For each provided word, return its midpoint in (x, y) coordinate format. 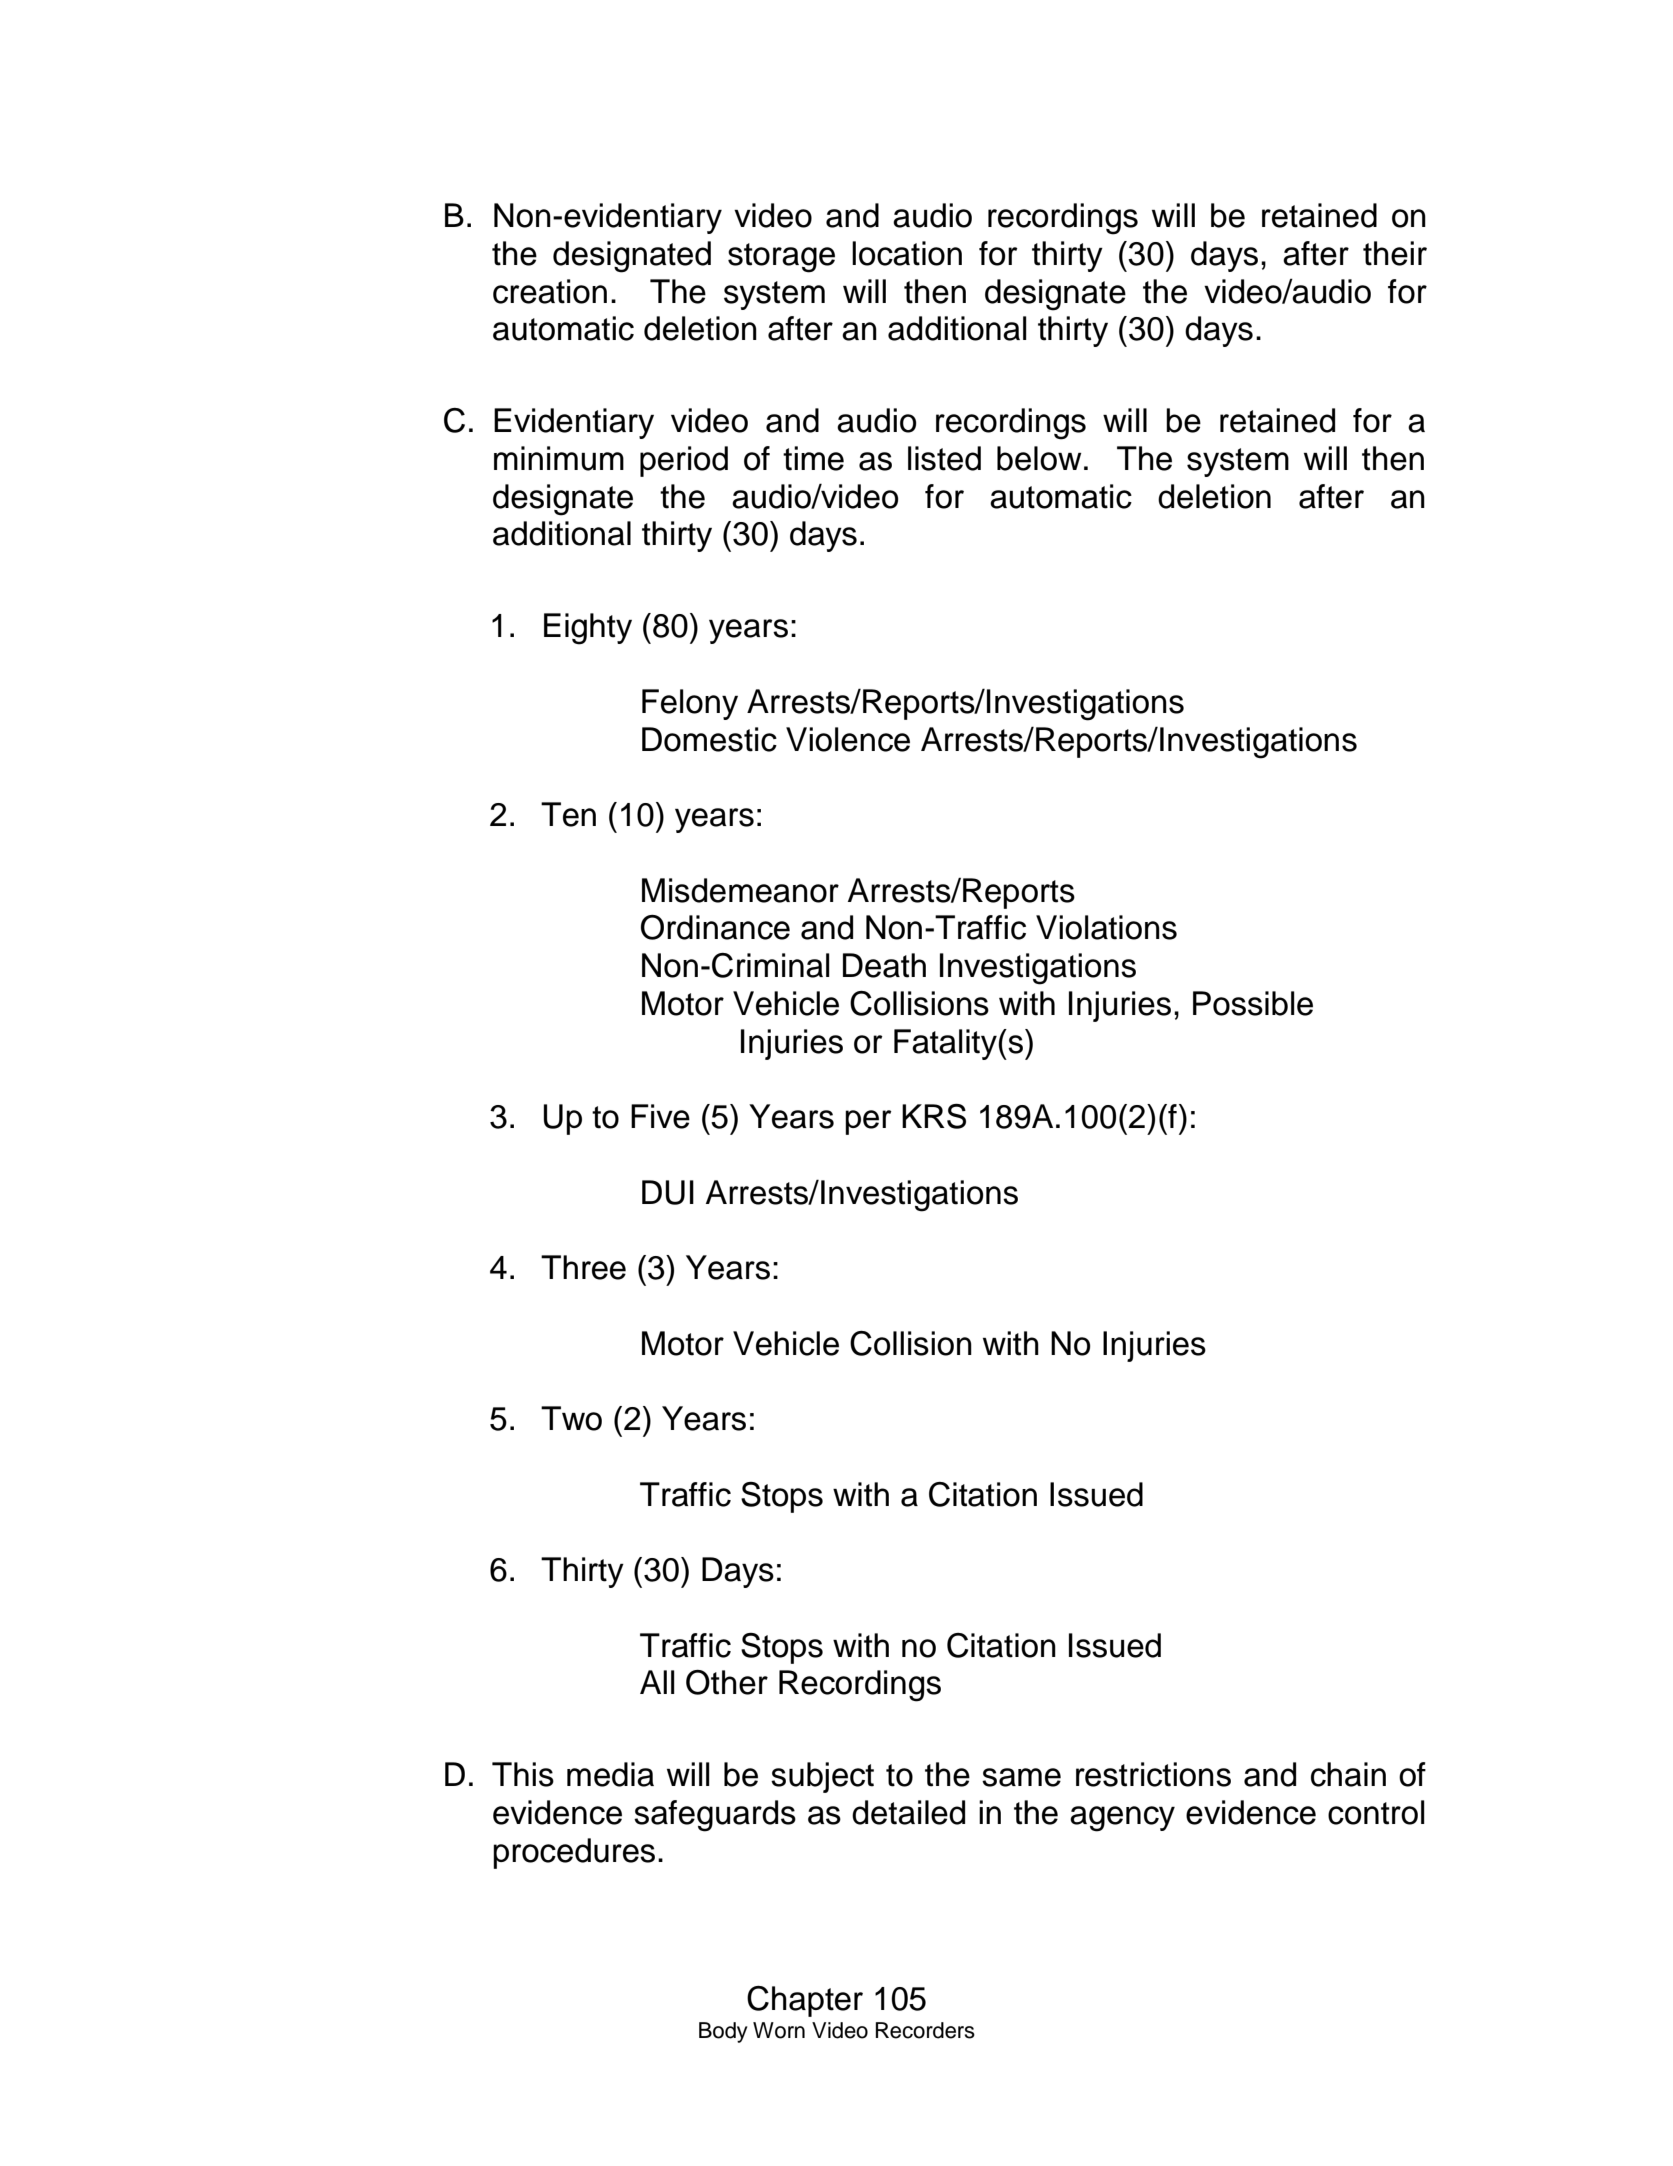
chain (1348, 1774)
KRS (934, 1116)
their (1395, 253)
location (907, 253)
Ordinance (715, 927)
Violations (1106, 927)
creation (550, 291)
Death (884, 965)
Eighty (588, 629)
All (657, 1682)
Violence (848, 739)
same (1021, 1777)
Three (583, 1267)
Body (723, 2032)
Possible (1253, 1003)
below (1039, 458)
